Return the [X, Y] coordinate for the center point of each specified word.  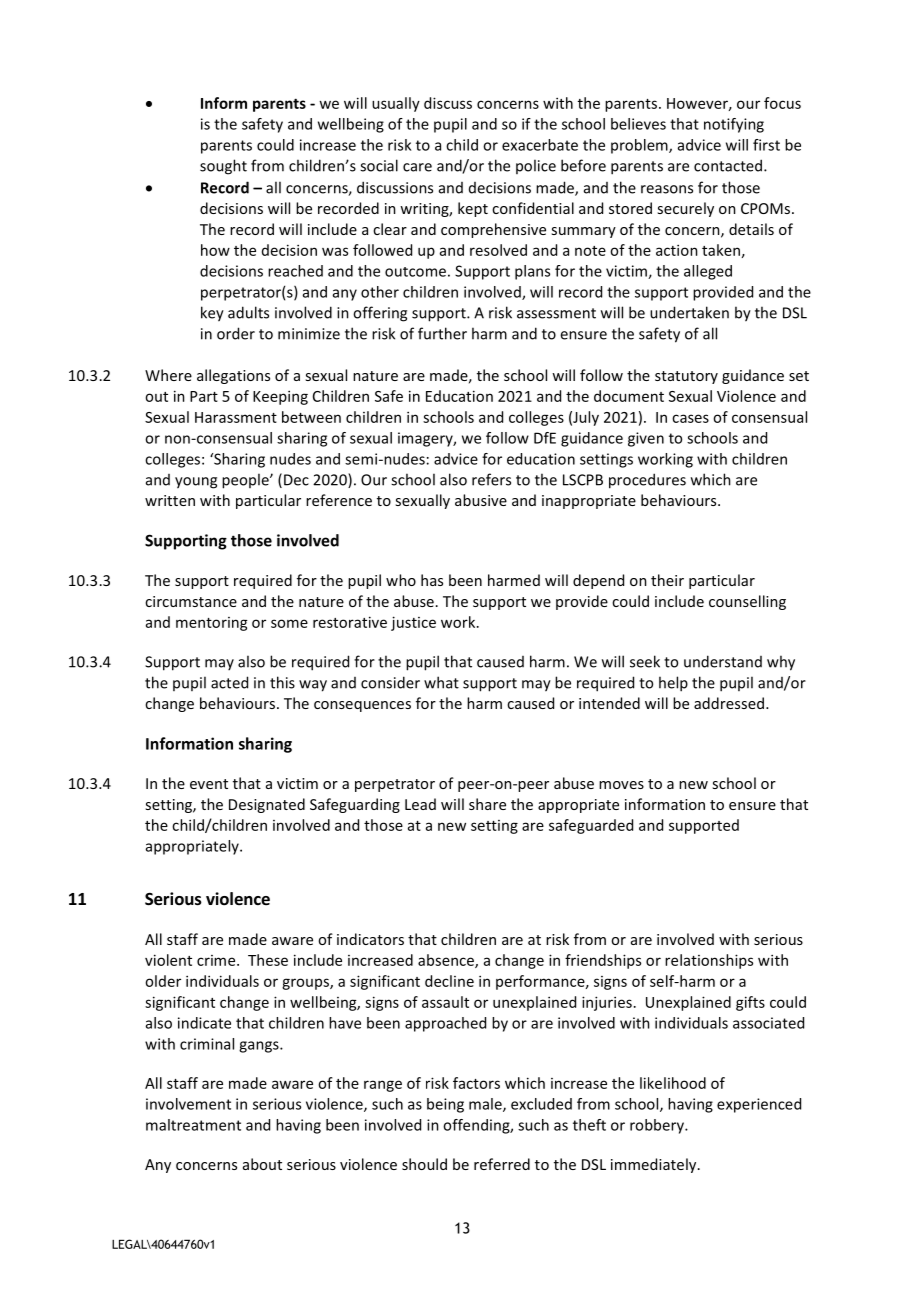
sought [223, 167]
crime [217, 960]
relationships [709, 961]
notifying [734, 125]
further [442, 333]
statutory [686, 377]
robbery [658, 1126]
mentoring [212, 624]
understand [723, 661]
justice [413, 623]
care [417, 167]
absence [447, 961]
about [262, 1164]
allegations [233, 376]
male [486, 1105]
